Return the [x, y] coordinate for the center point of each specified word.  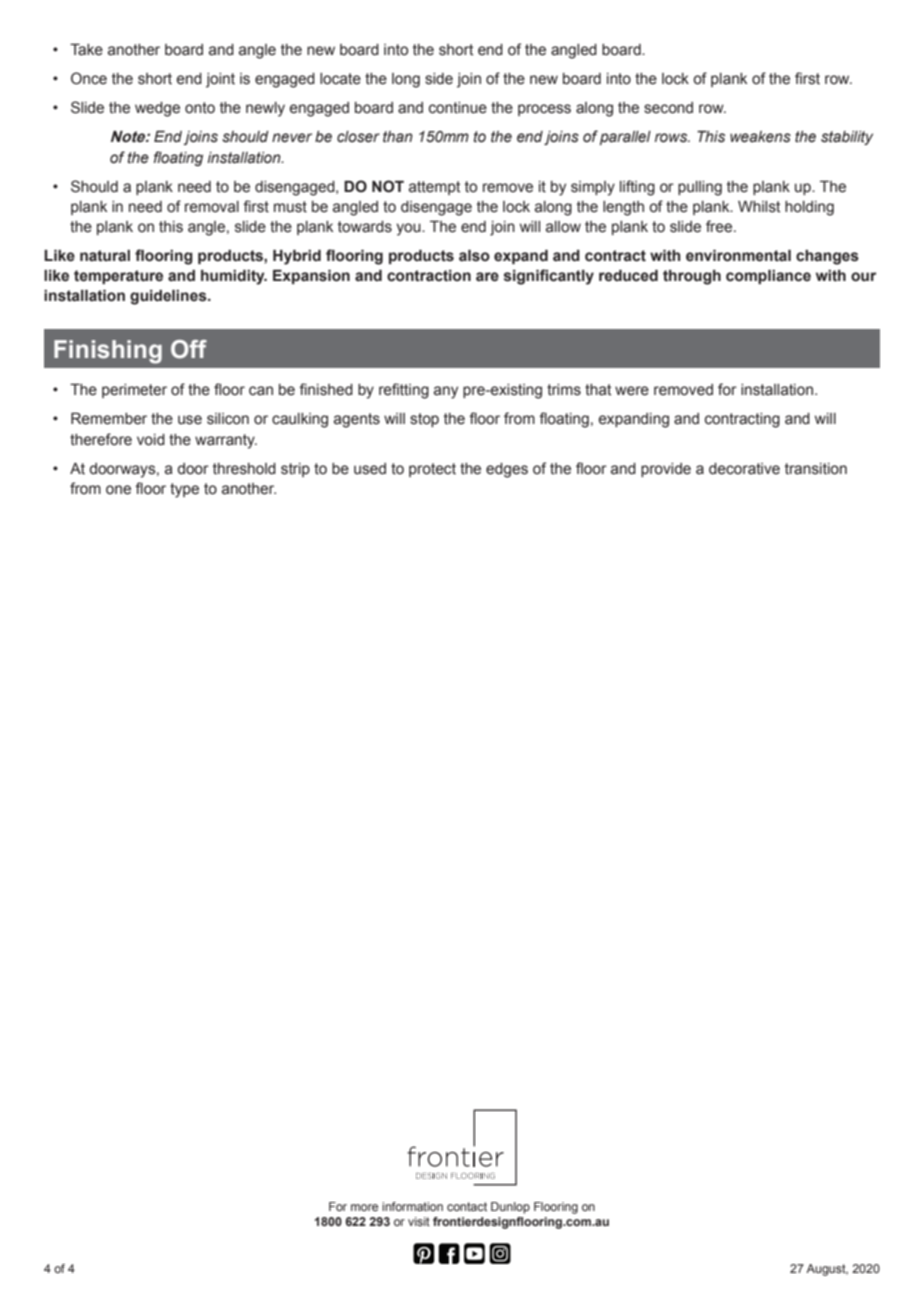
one [118, 490]
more [364, 1207]
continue [458, 108]
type [184, 490]
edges [507, 470]
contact [467, 1206]
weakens [760, 137]
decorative [744, 469]
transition [816, 469]
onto [200, 108]
